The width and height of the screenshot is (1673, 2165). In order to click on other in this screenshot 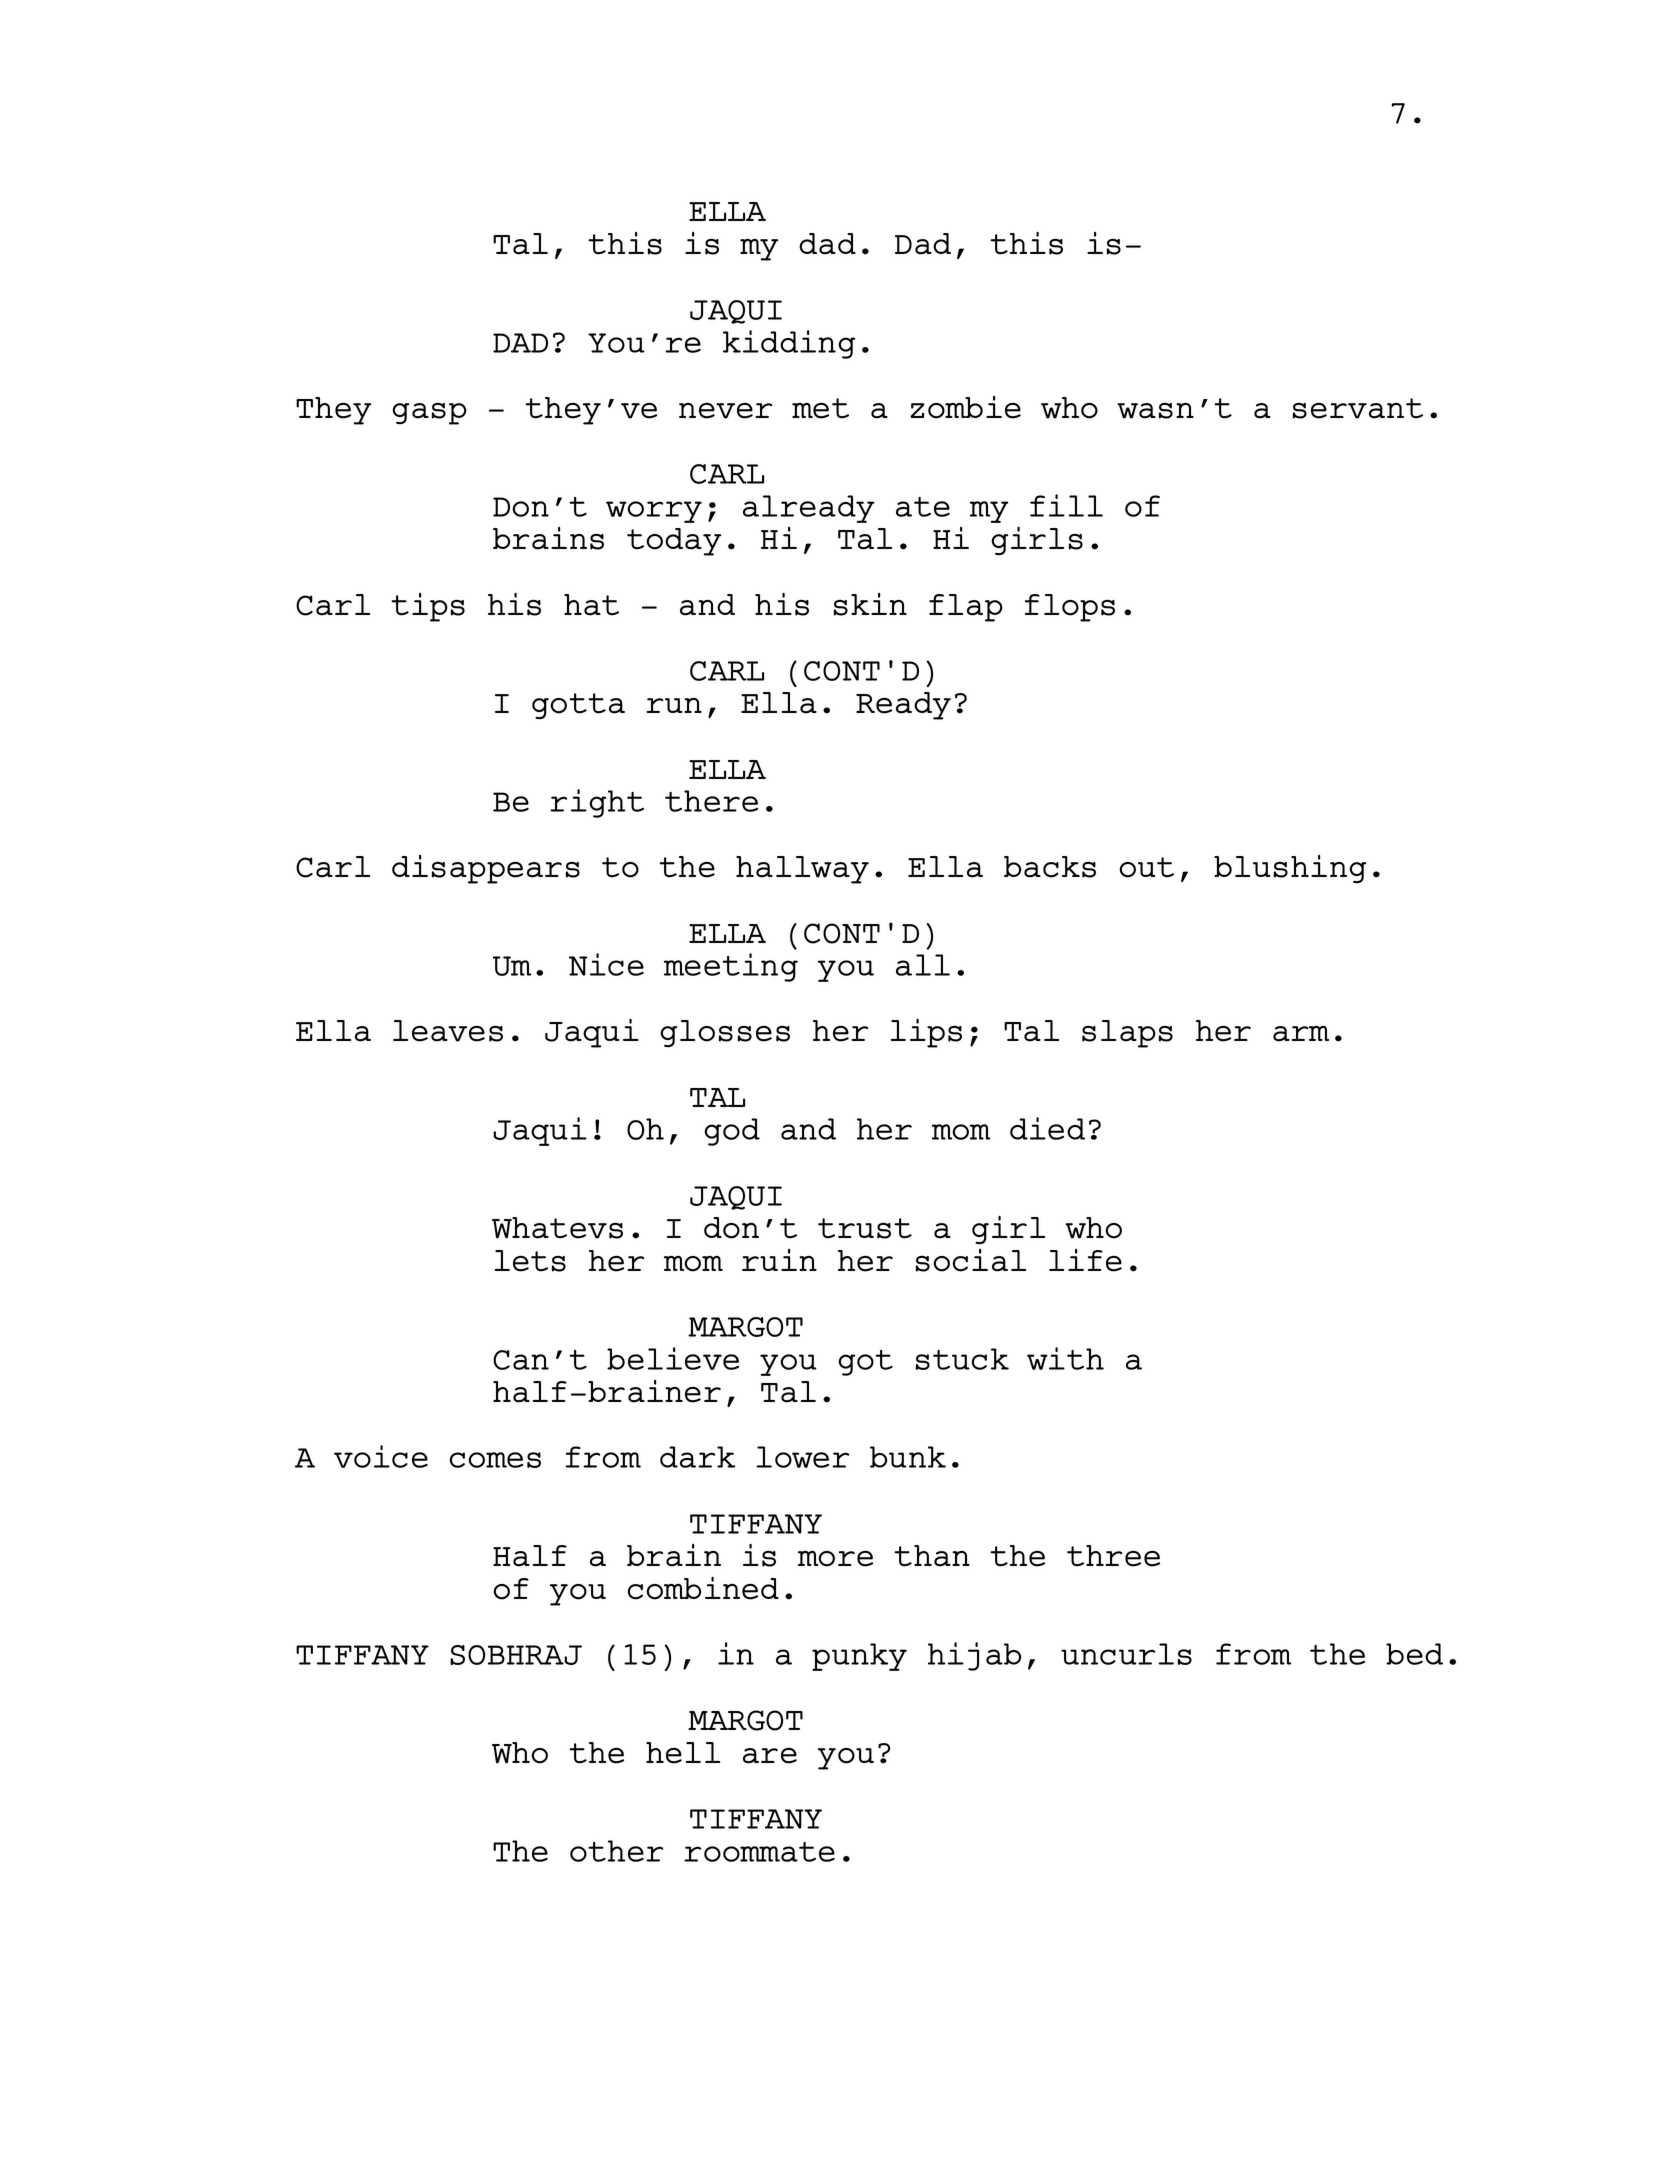, I will do `click(616, 1851)`.
